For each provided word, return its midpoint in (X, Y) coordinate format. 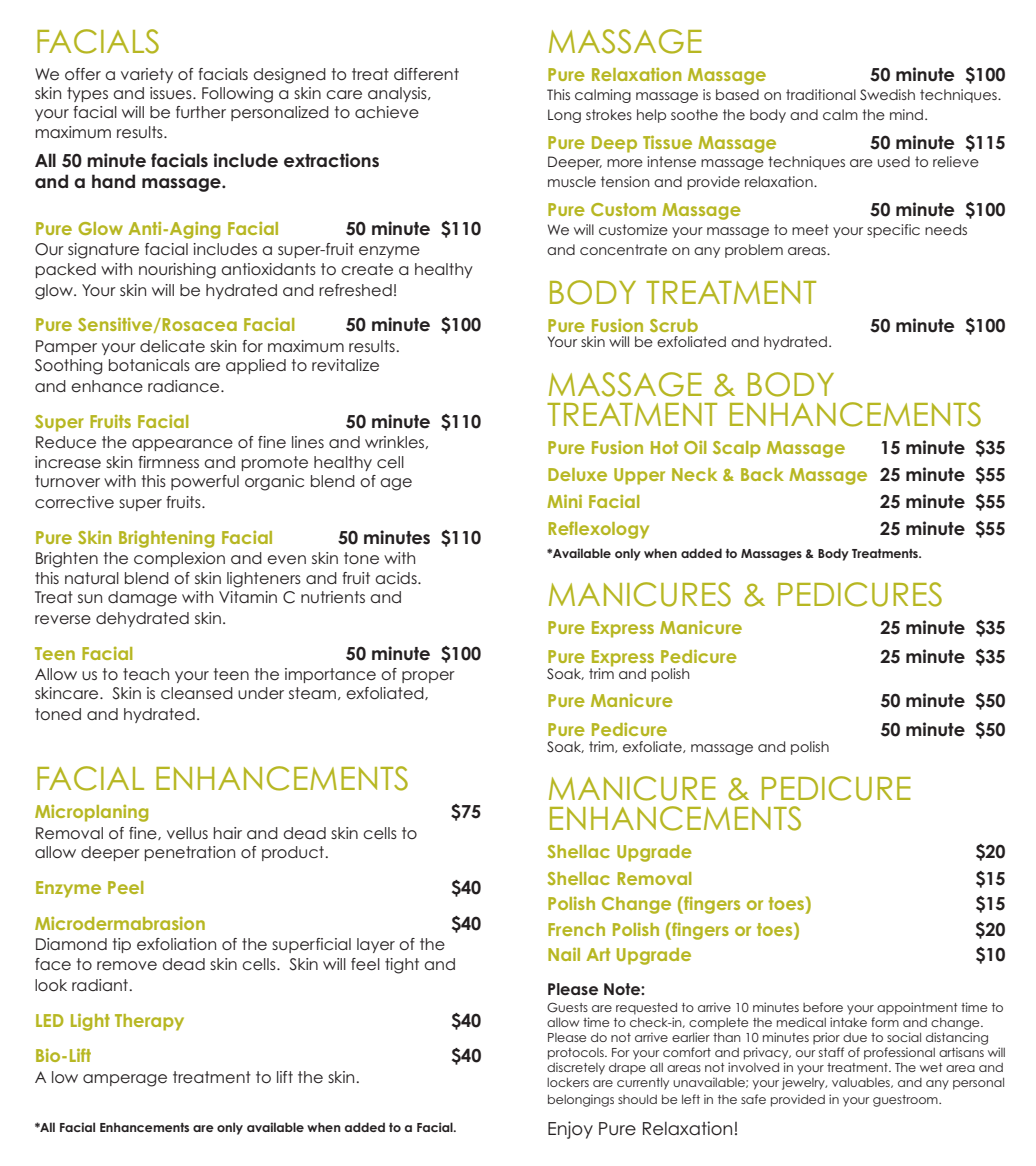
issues (172, 93)
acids (397, 578)
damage (142, 599)
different (426, 74)
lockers (568, 1082)
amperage (125, 1080)
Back (762, 474)
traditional (821, 94)
